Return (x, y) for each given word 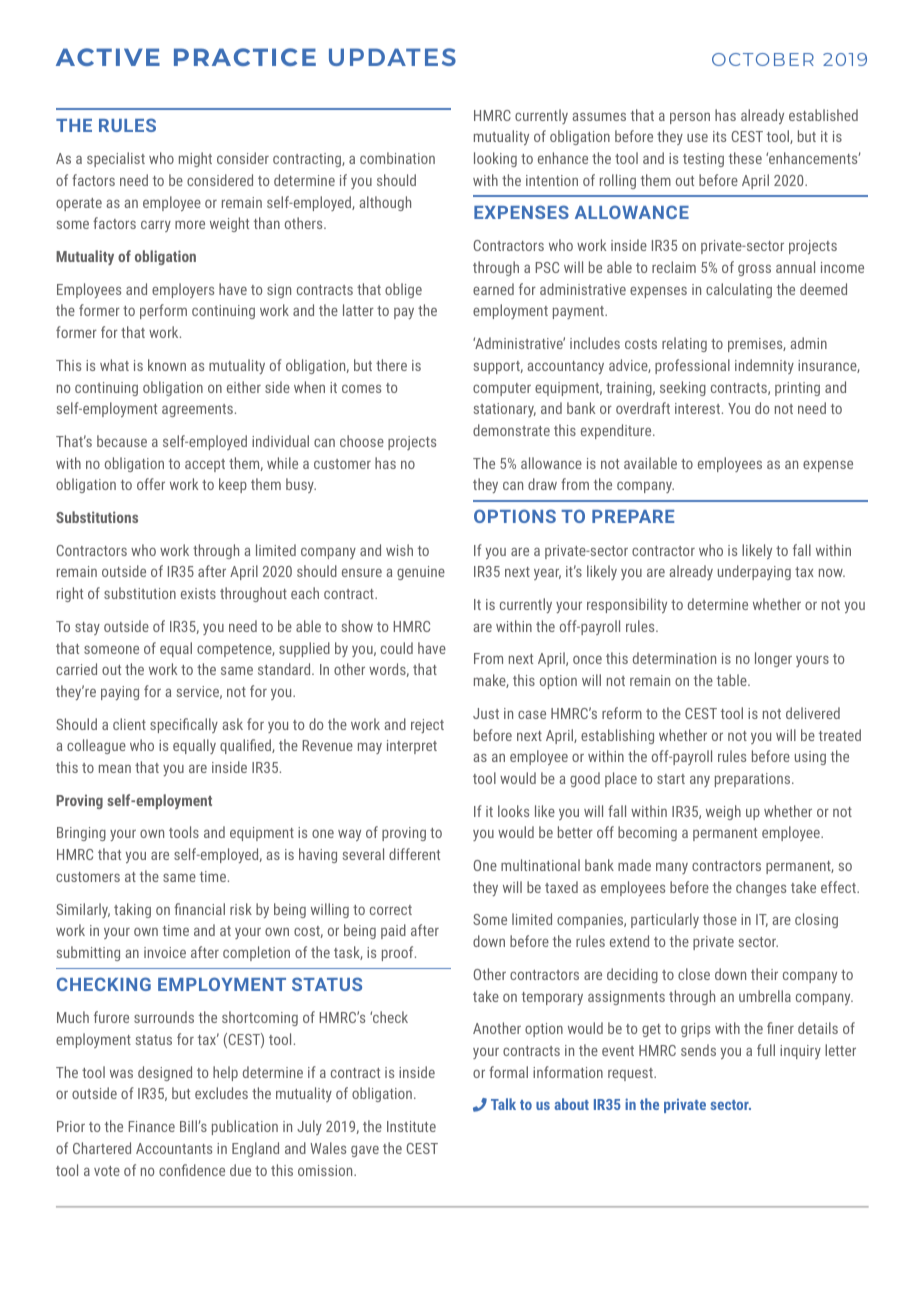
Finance (152, 1126)
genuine (421, 573)
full (766, 1050)
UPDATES (392, 57)
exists (198, 593)
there (391, 365)
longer (773, 659)
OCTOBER (763, 59)
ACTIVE (108, 57)
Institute (411, 1126)
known (167, 365)
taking (132, 910)
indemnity (764, 366)
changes (761, 888)
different (414, 854)
